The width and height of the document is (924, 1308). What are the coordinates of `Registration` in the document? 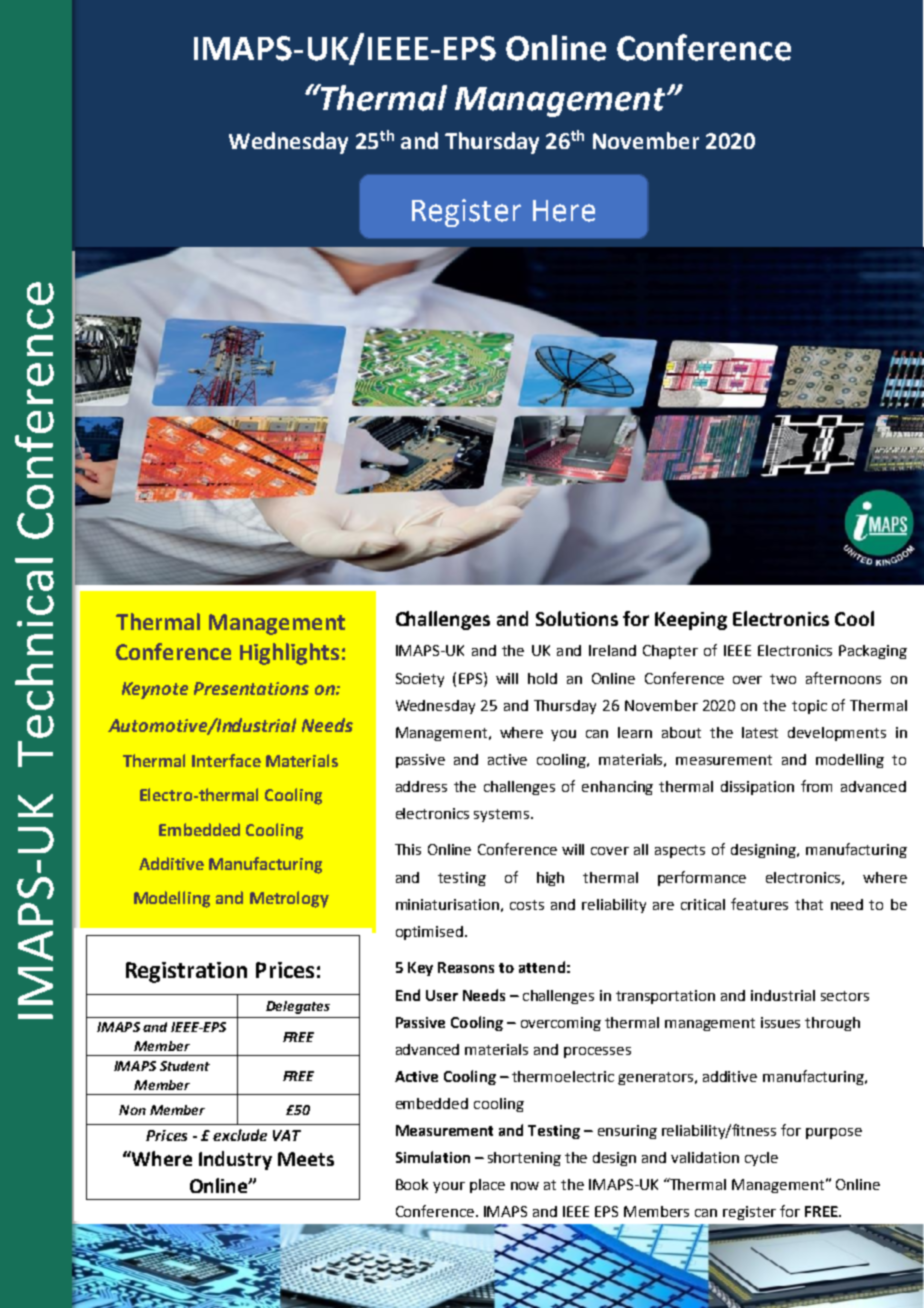 It's located at (186, 972).
